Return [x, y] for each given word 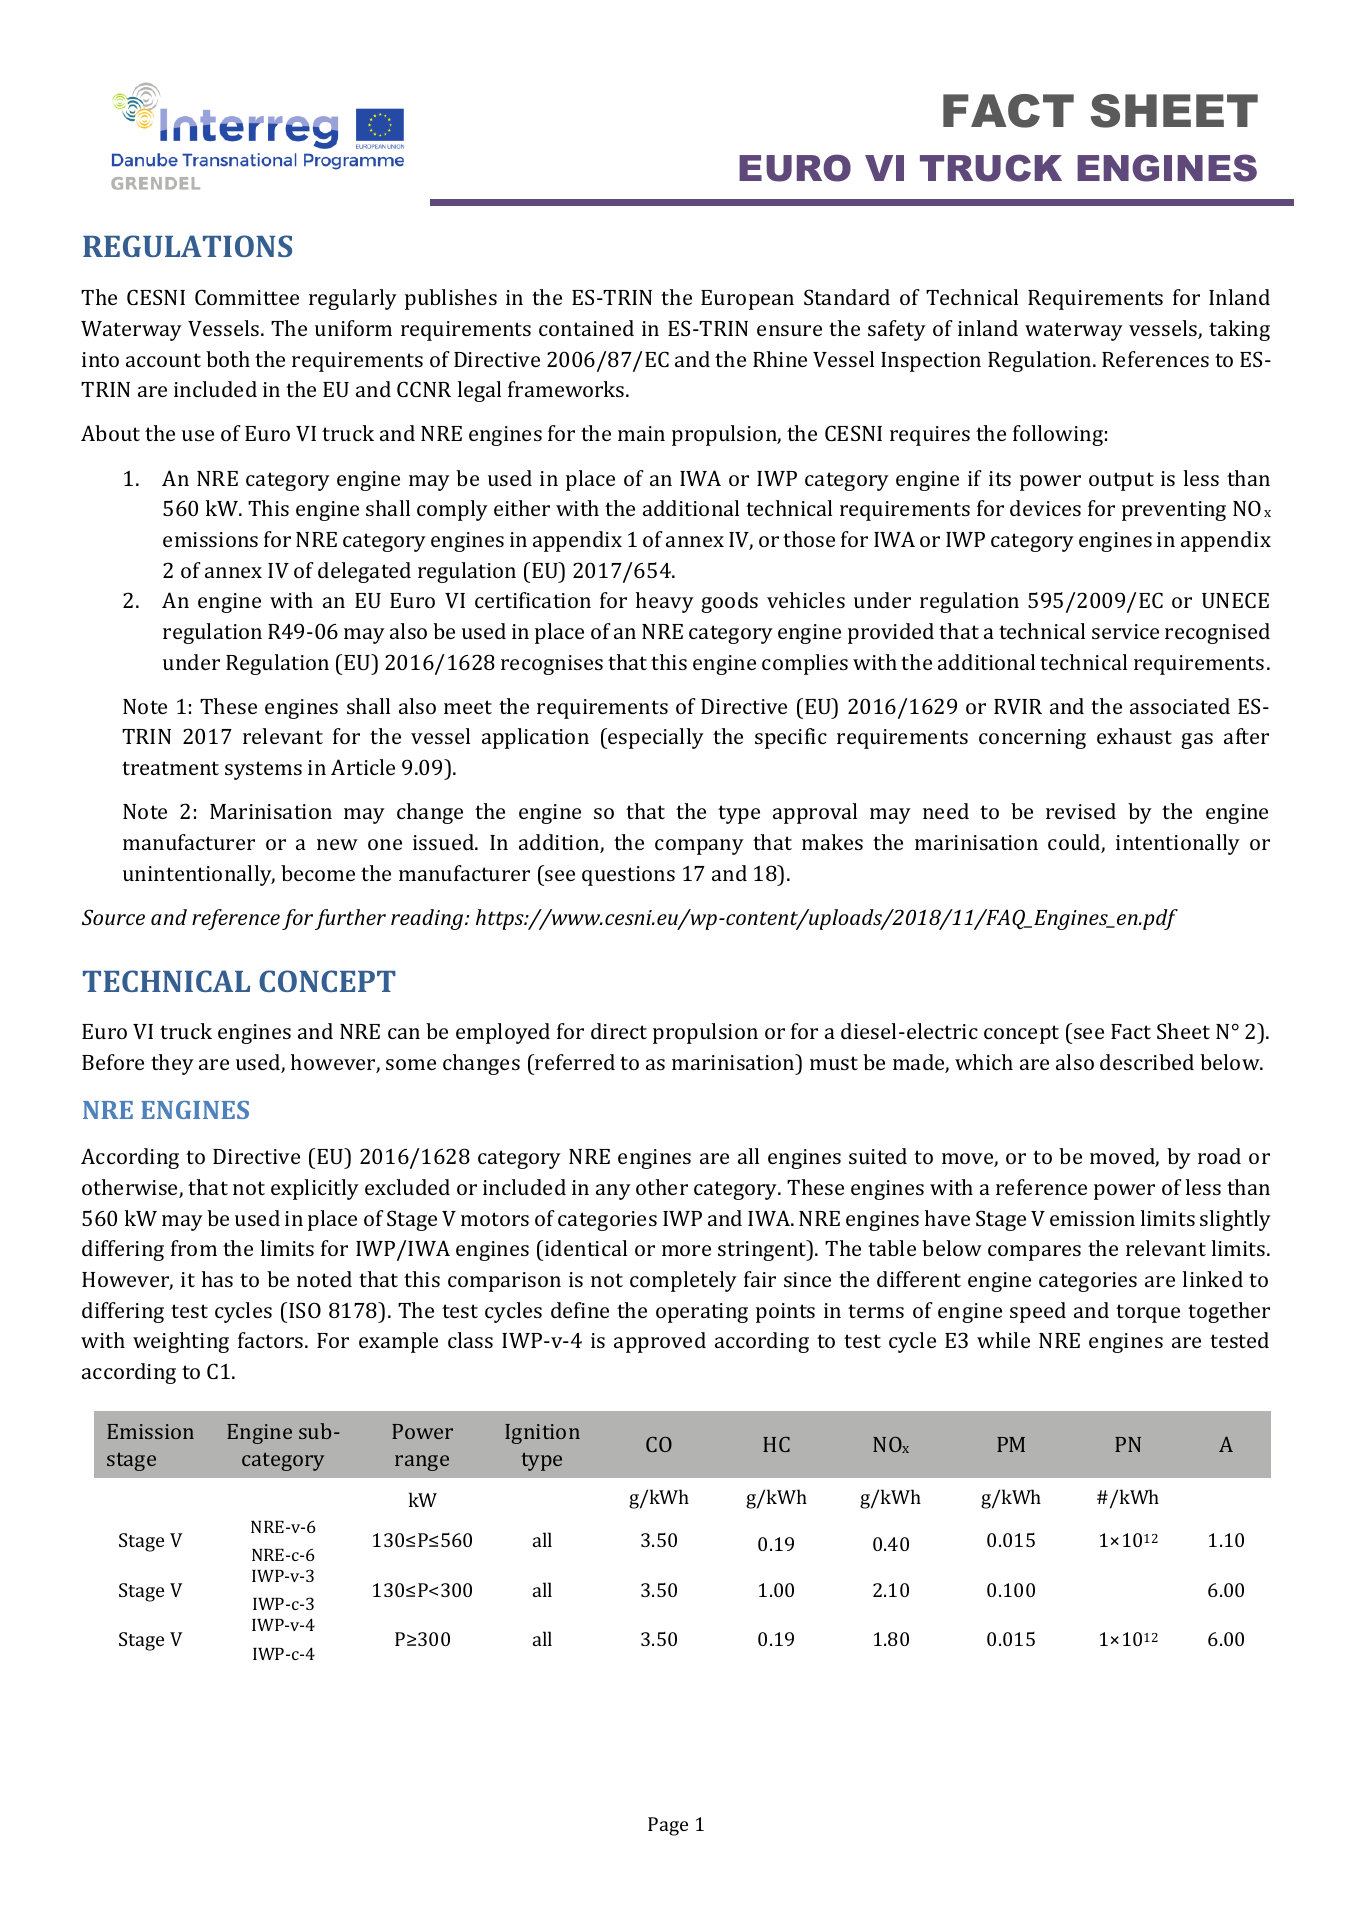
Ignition [542, 1434]
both [228, 359]
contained [586, 328]
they [172, 1064]
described [1147, 1062]
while [1003, 1340]
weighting [181, 1342]
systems [263, 770]
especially [655, 738]
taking [1239, 330]
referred [574, 1062]
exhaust [1134, 736]
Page [668, 1826]
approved [660, 1342]
